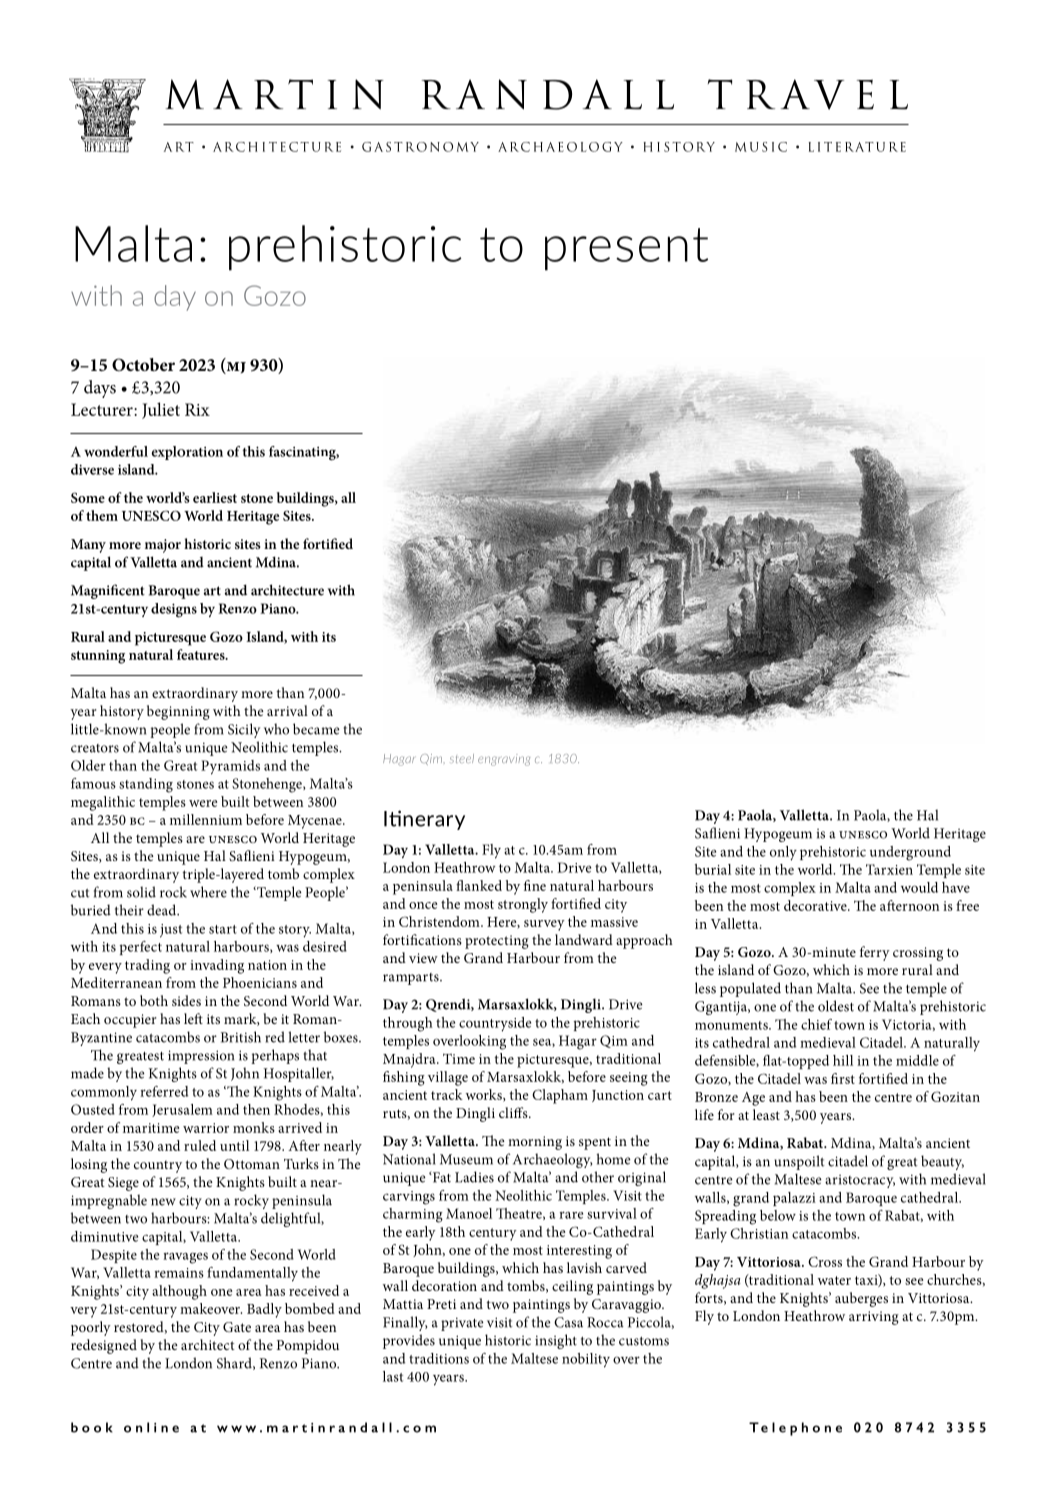 The width and height of the screenshot is (1057, 1495). What do you see at coordinates (197, 409) in the screenshot?
I see `Rix` at bounding box center [197, 409].
